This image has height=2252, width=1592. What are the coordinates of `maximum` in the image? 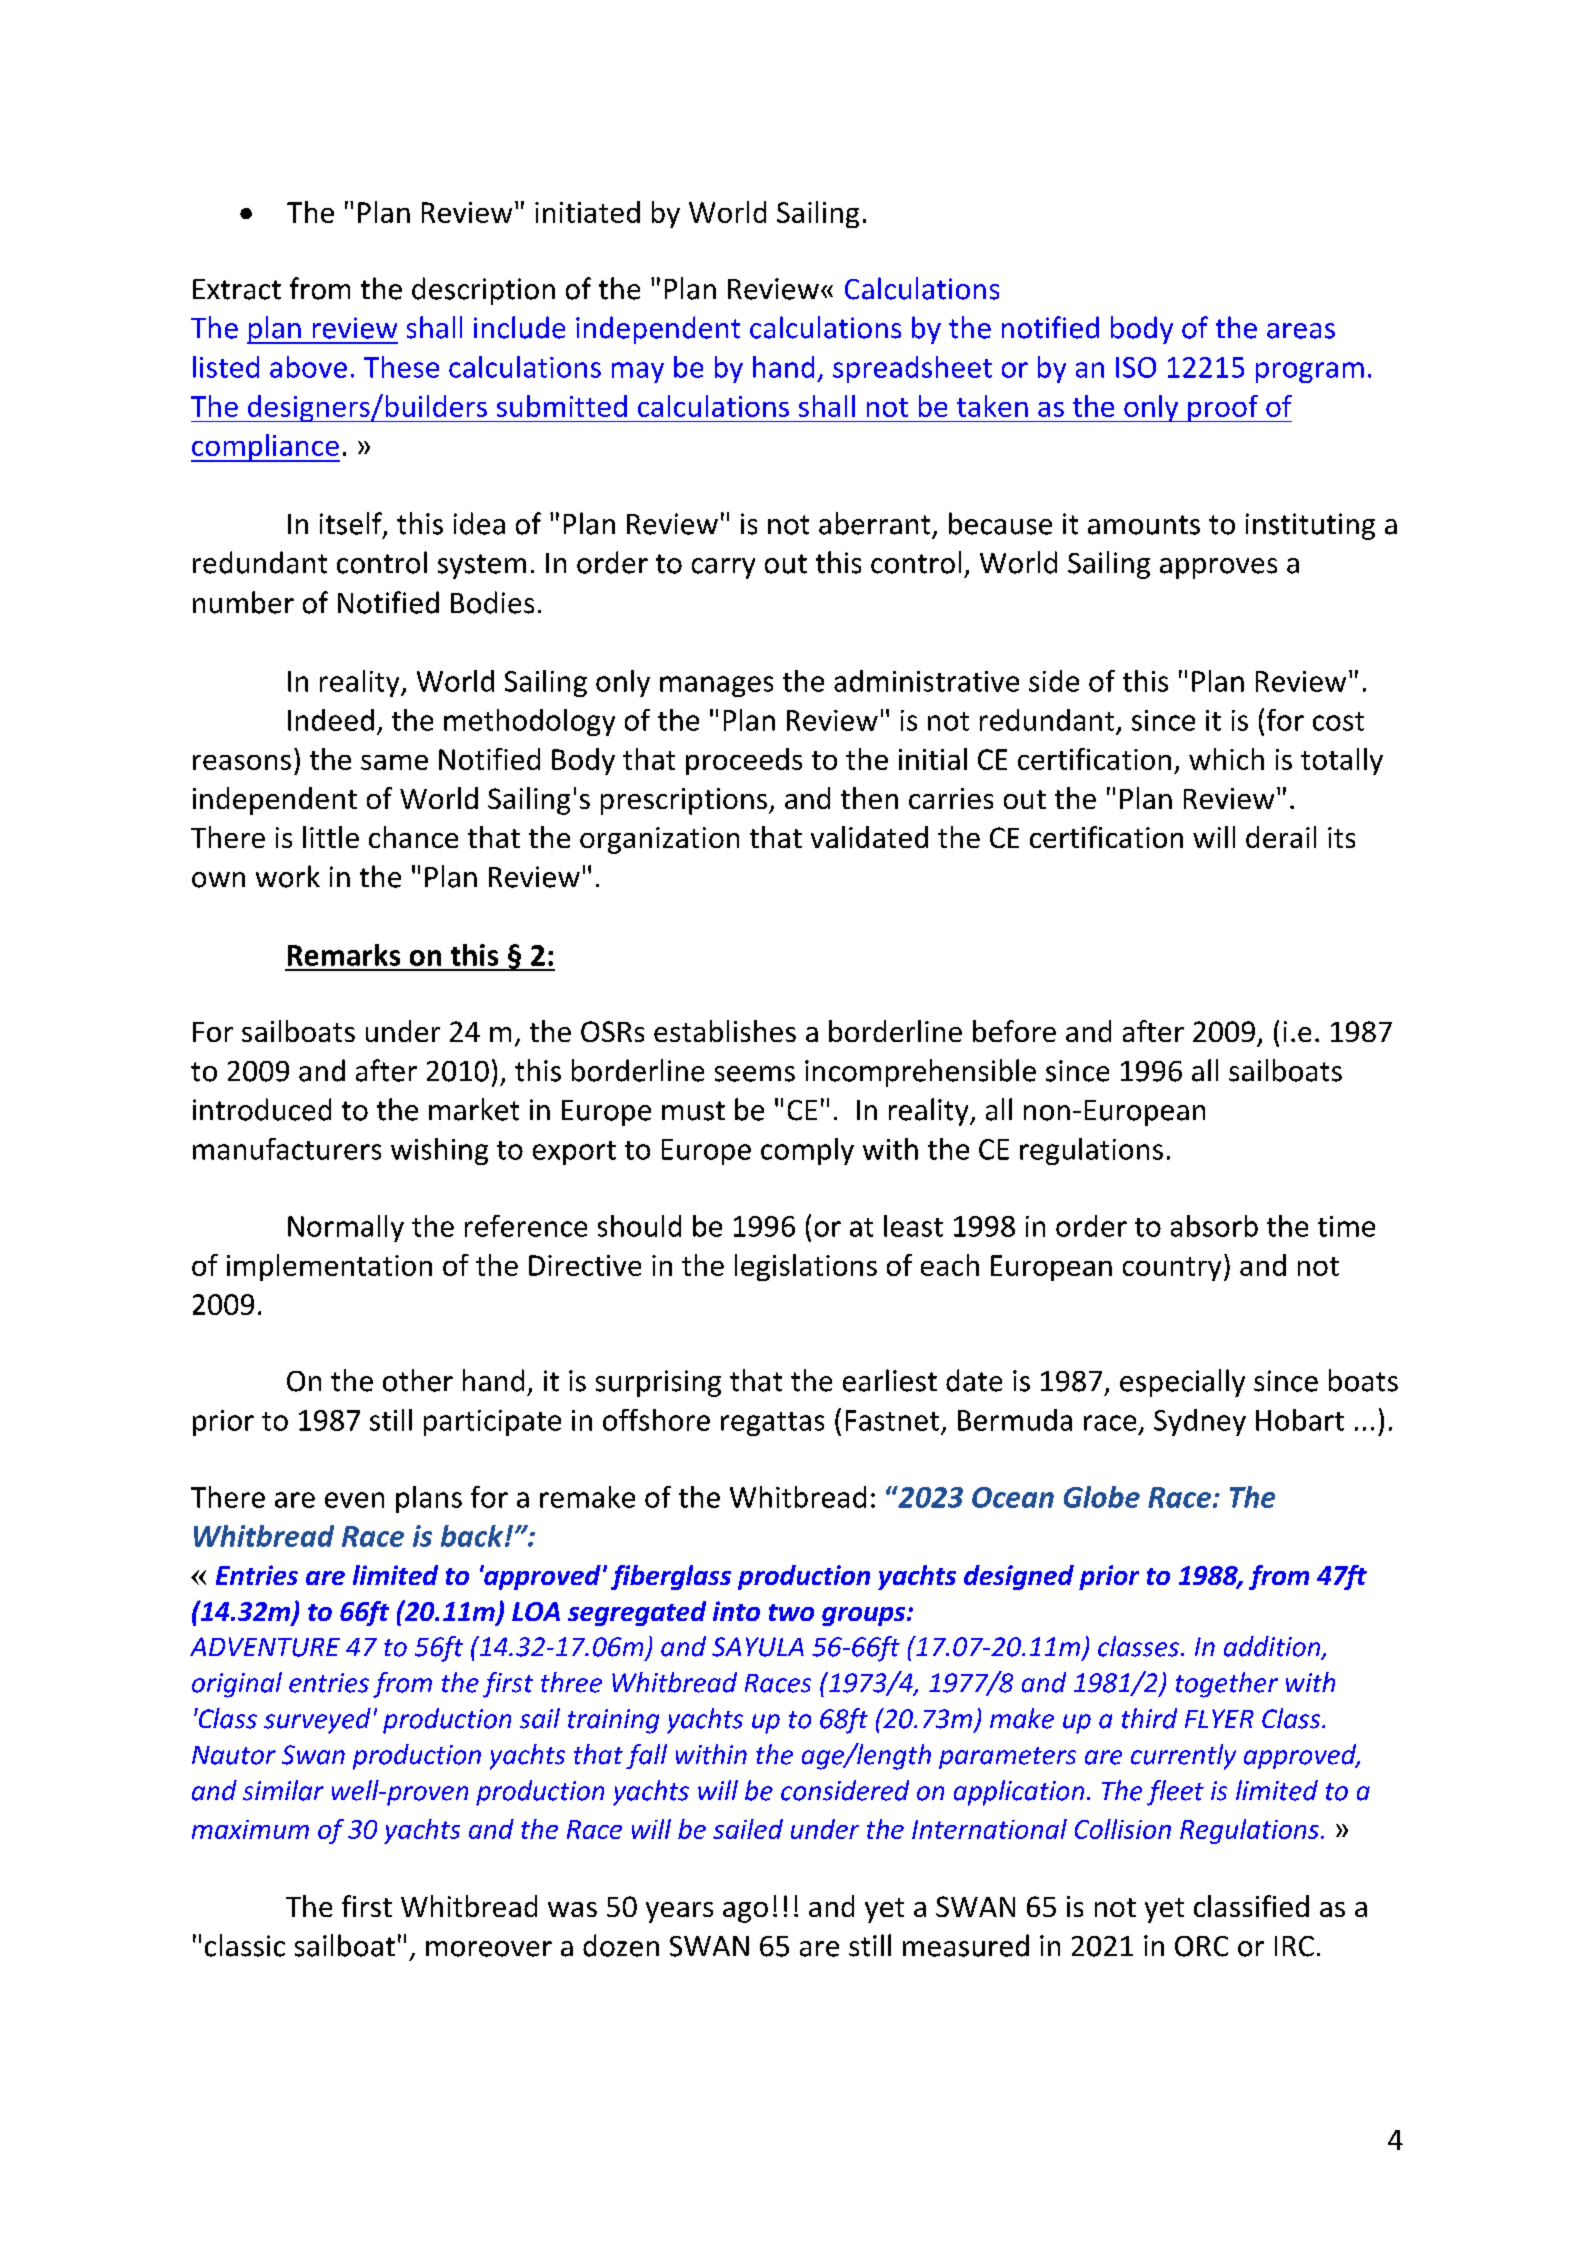 It's located at (250, 1829).
